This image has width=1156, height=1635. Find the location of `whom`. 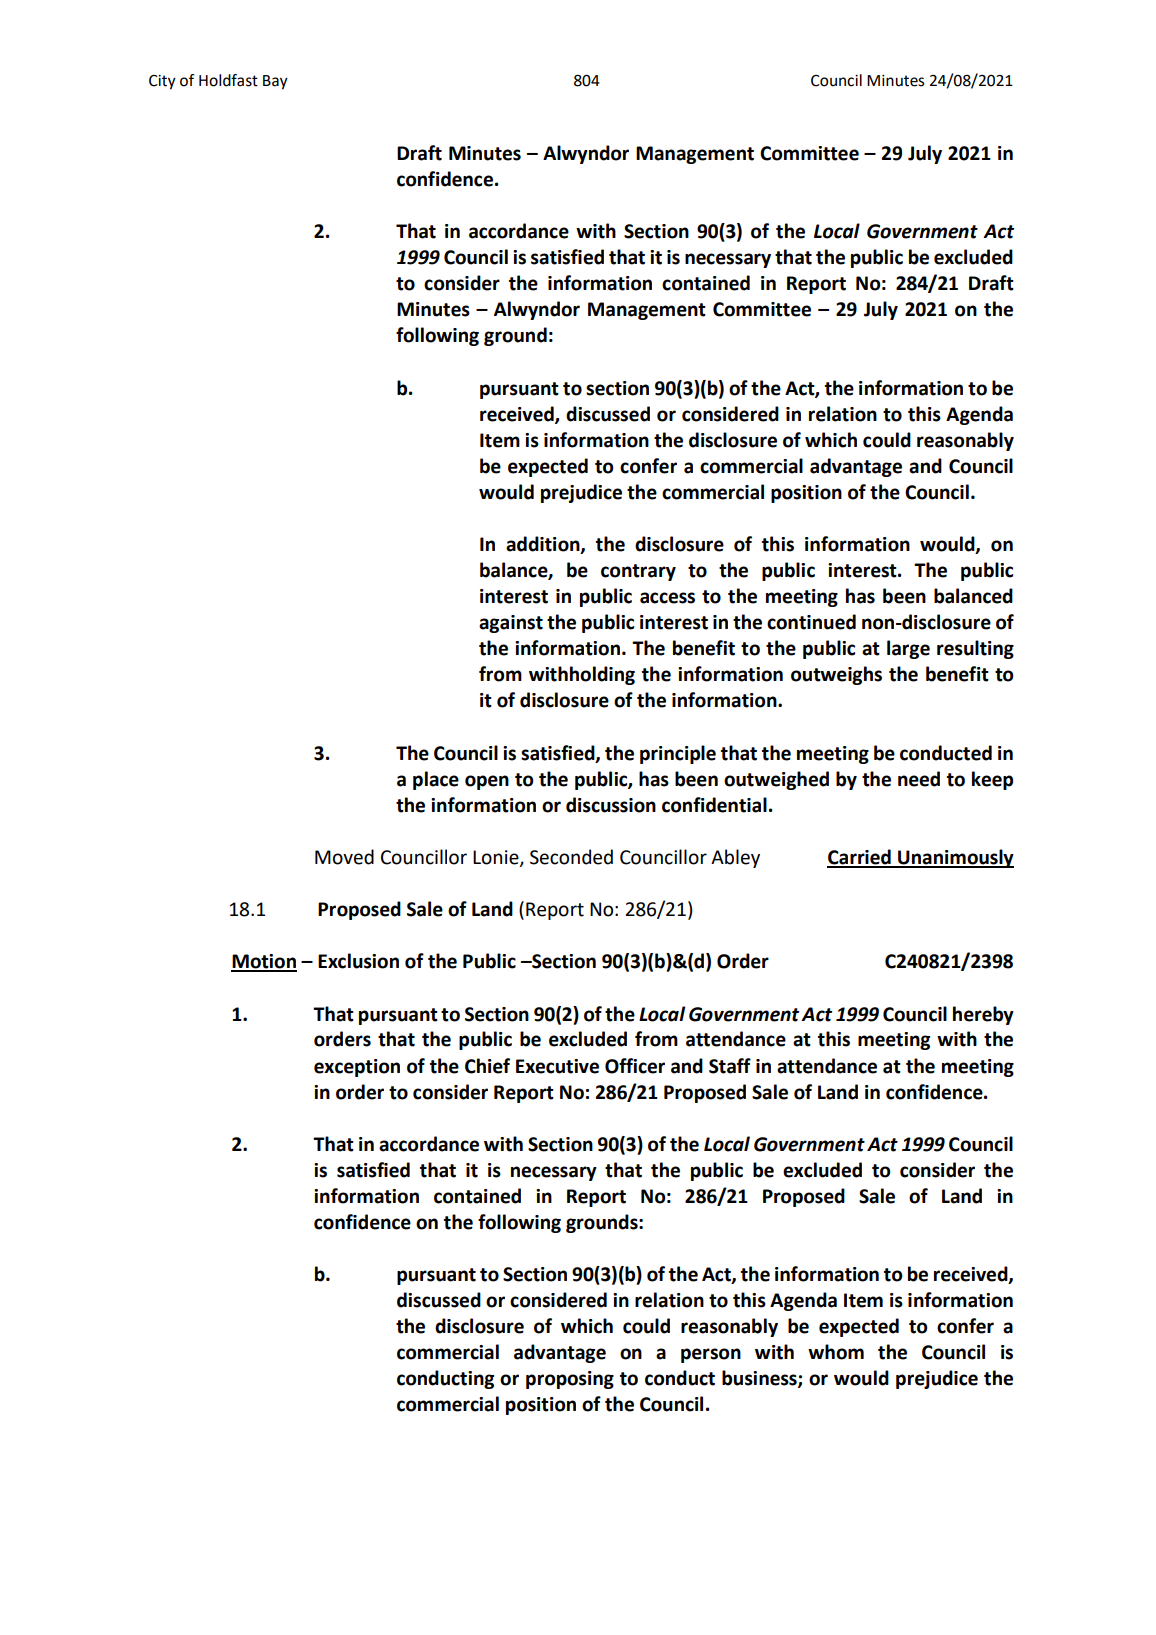

whom is located at coordinates (836, 1352).
